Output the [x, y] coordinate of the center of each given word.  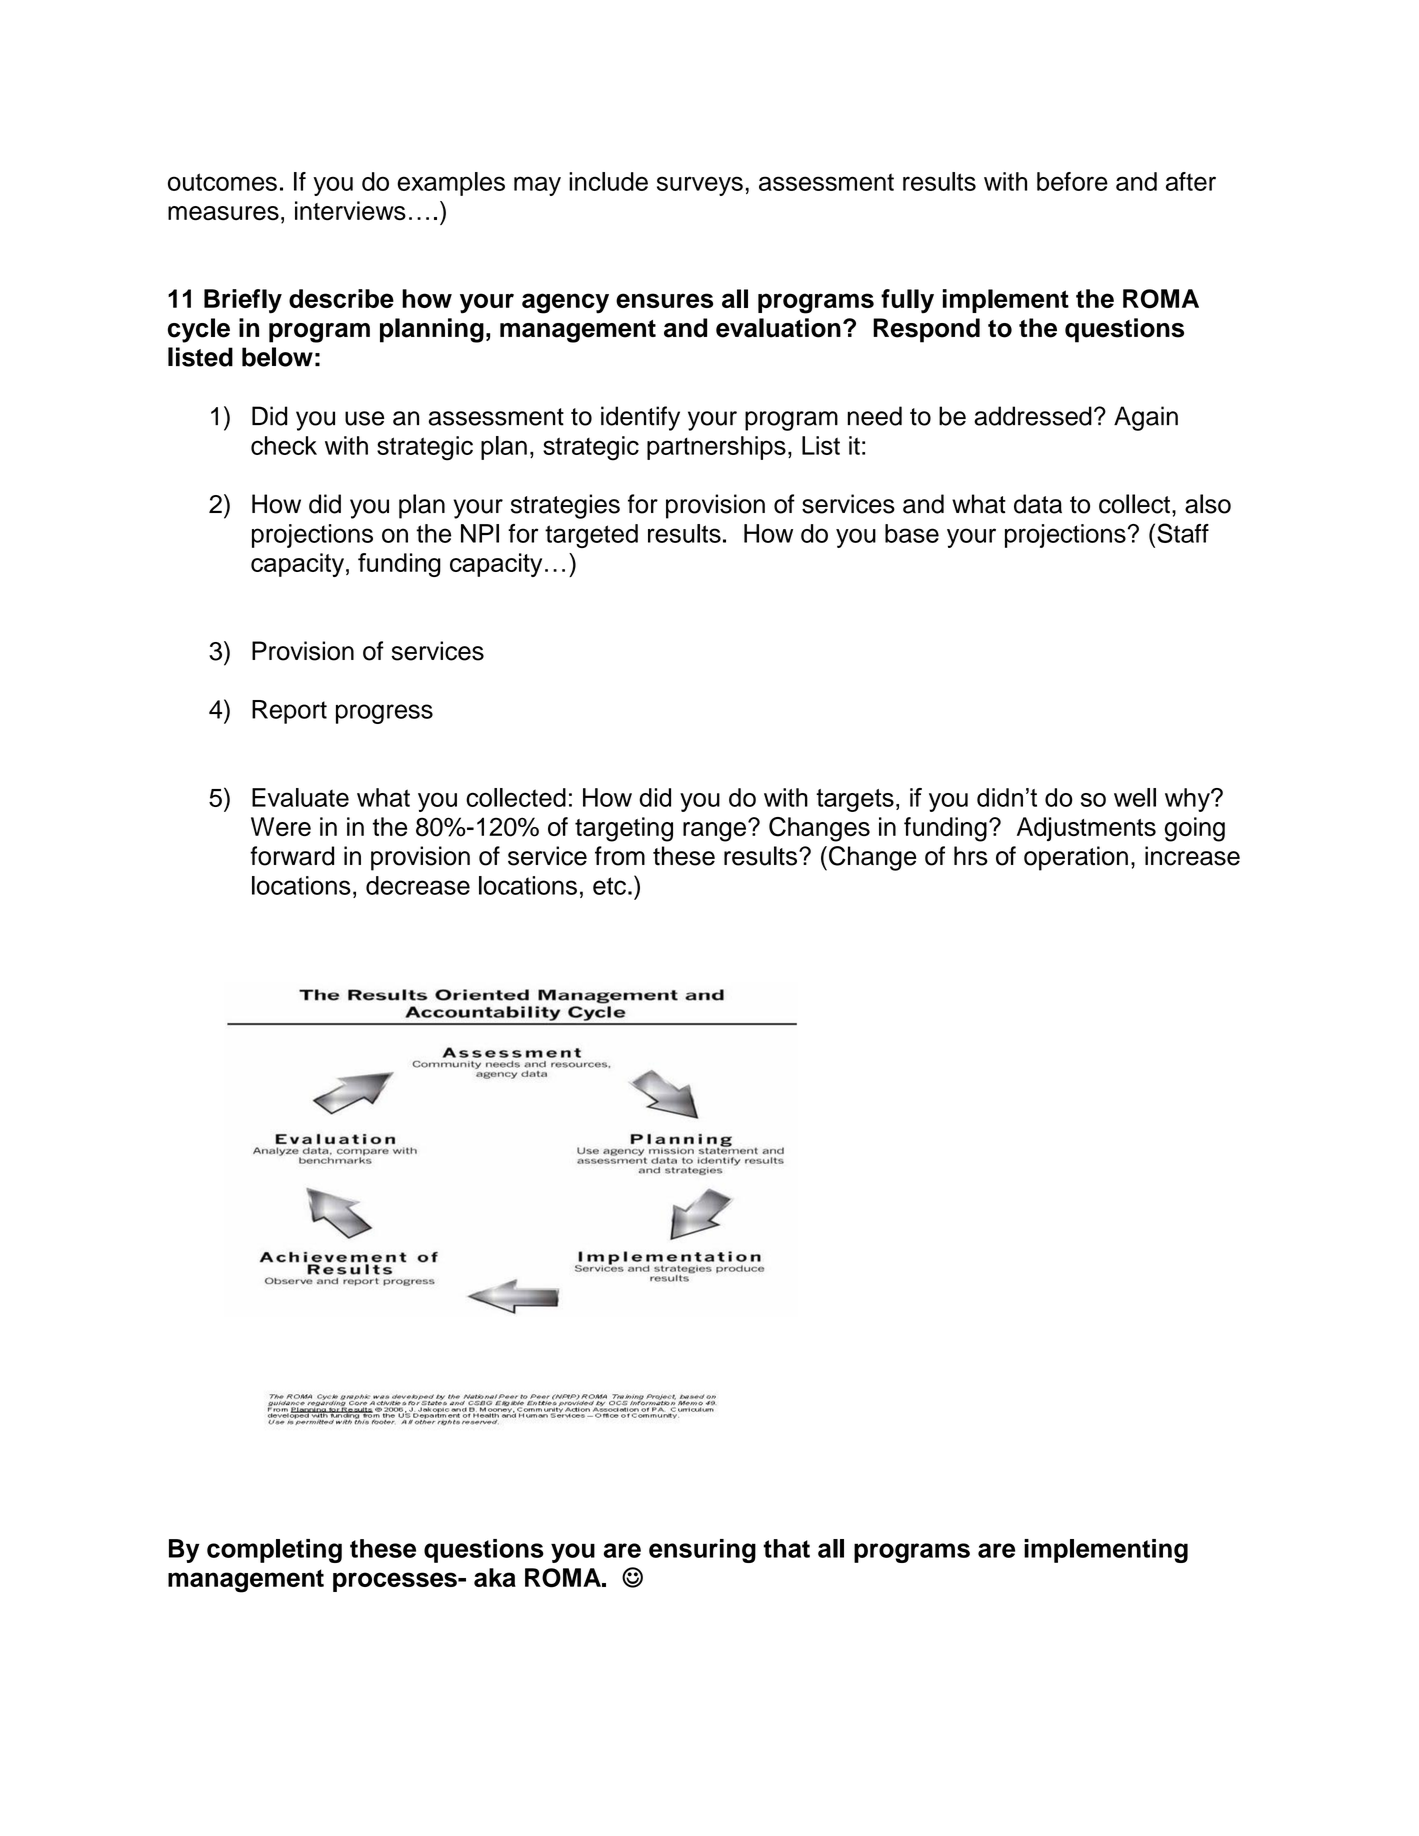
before [1072, 181]
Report [289, 712]
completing [274, 1551]
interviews [350, 211]
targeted [591, 536]
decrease [418, 885]
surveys [700, 186]
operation [1076, 858]
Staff [1183, 533]
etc [609, 886]
